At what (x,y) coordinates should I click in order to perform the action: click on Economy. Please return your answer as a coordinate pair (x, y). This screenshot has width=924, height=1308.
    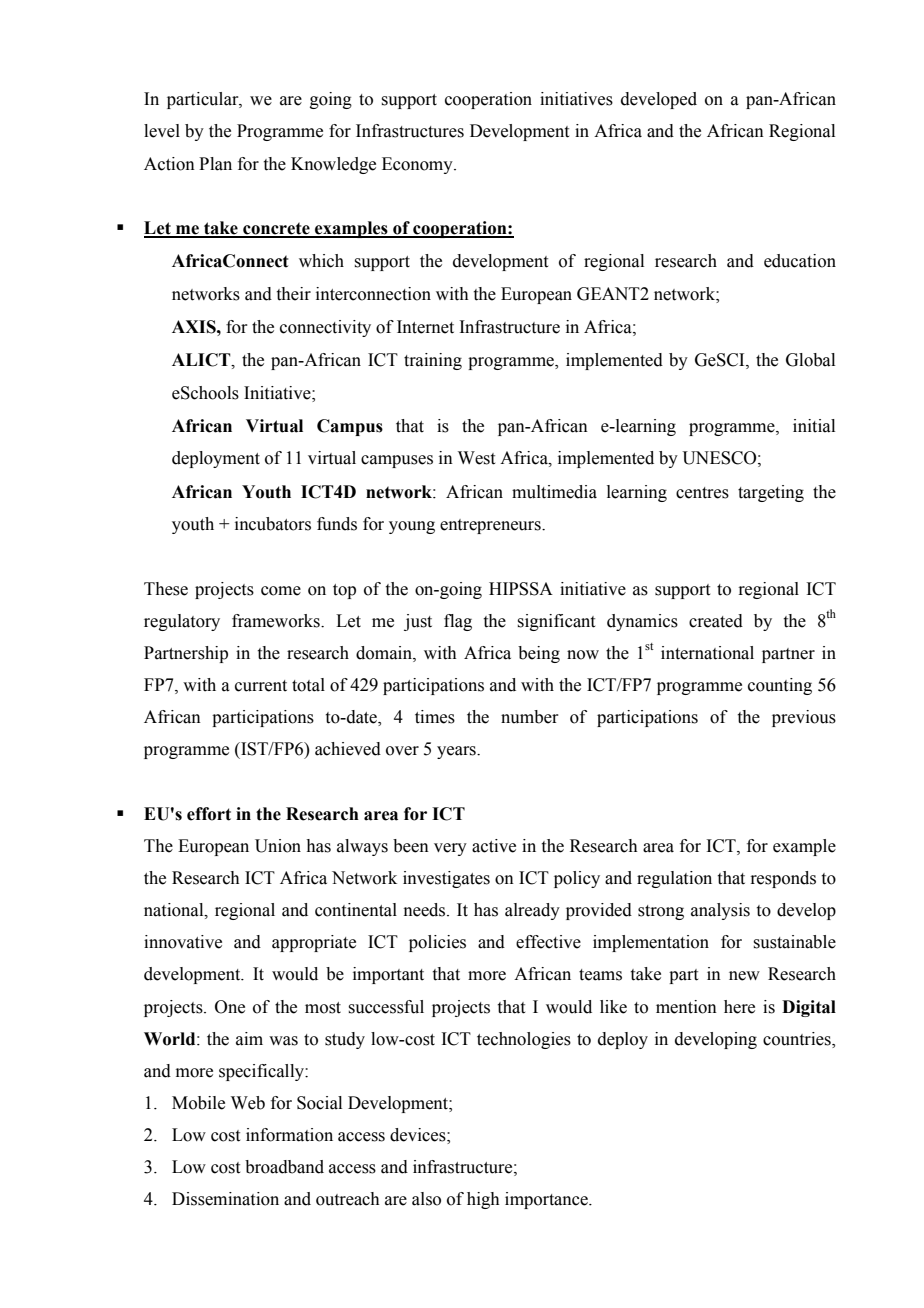
    Looking at the image, I should click on (418, 165).
